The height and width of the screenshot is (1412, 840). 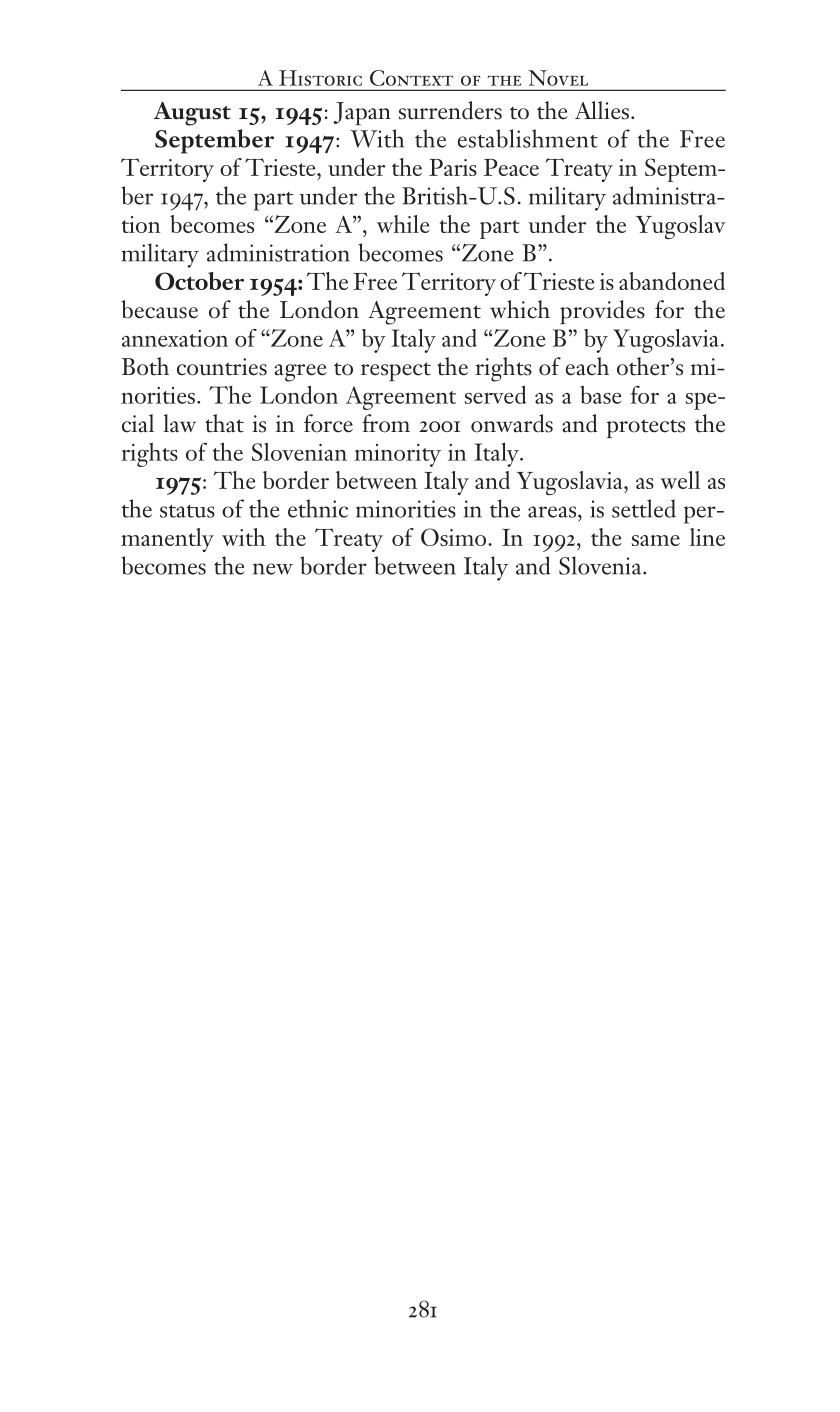 What do you see at coordinates (602, 110) in the screenshot?
I see `Allies` at bounding box center [602, 110].
